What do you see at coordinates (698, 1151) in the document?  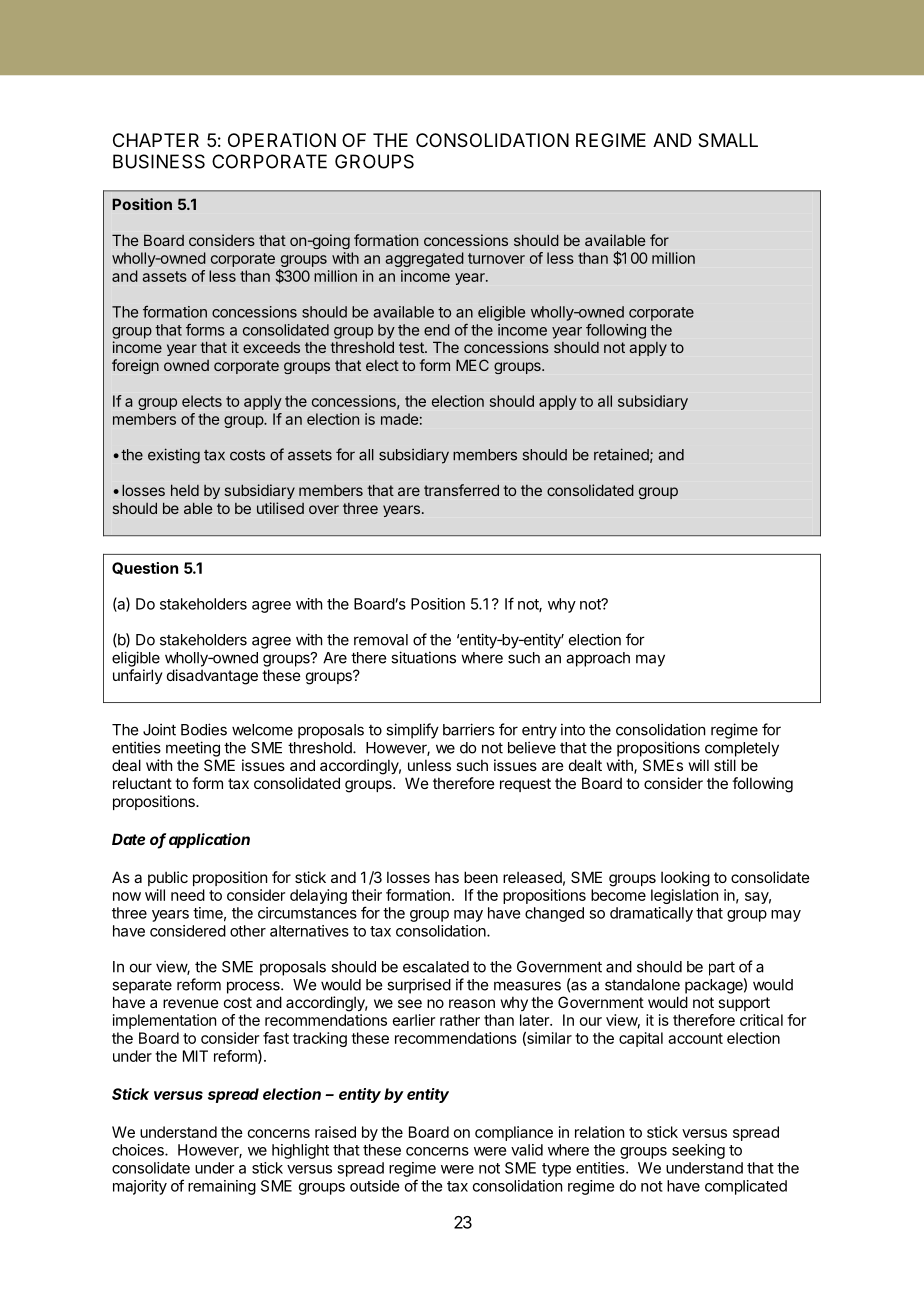 I see `seeking` at bounding box center [698, 1151].
